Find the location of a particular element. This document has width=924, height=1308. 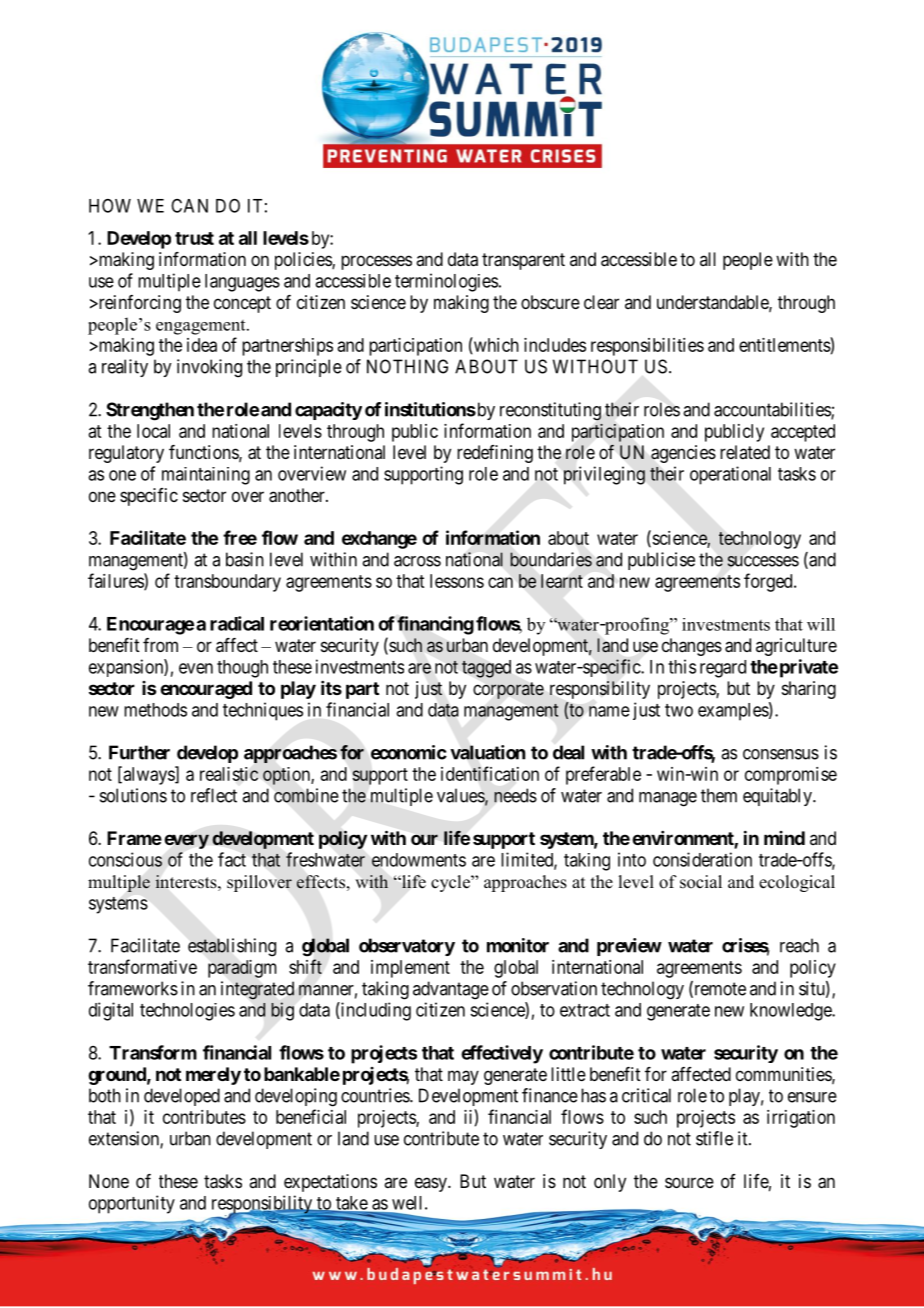

local is located at coordinates (153, 431).
